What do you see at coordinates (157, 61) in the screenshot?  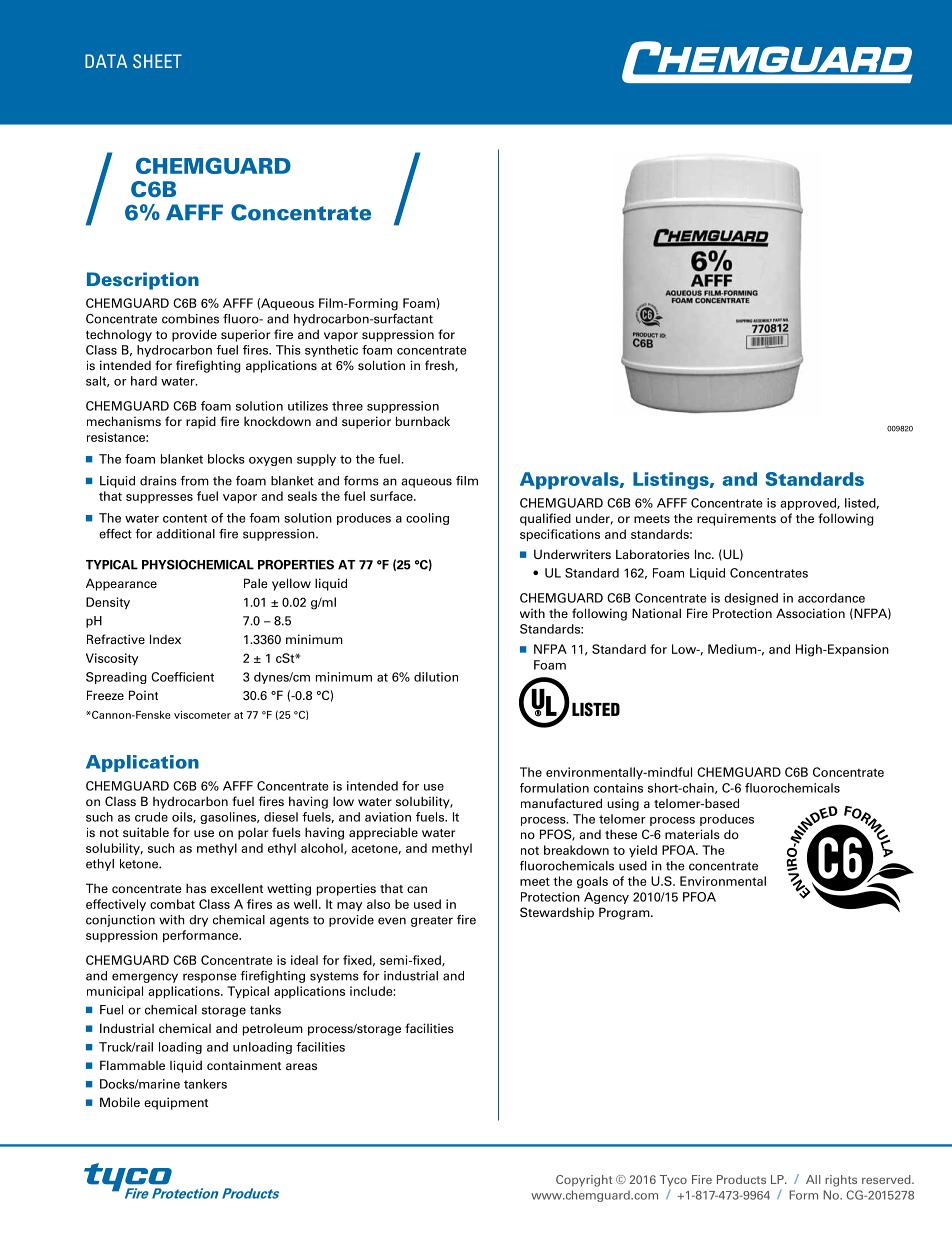 I see `SHEET` at bounding box center [157, 61].
